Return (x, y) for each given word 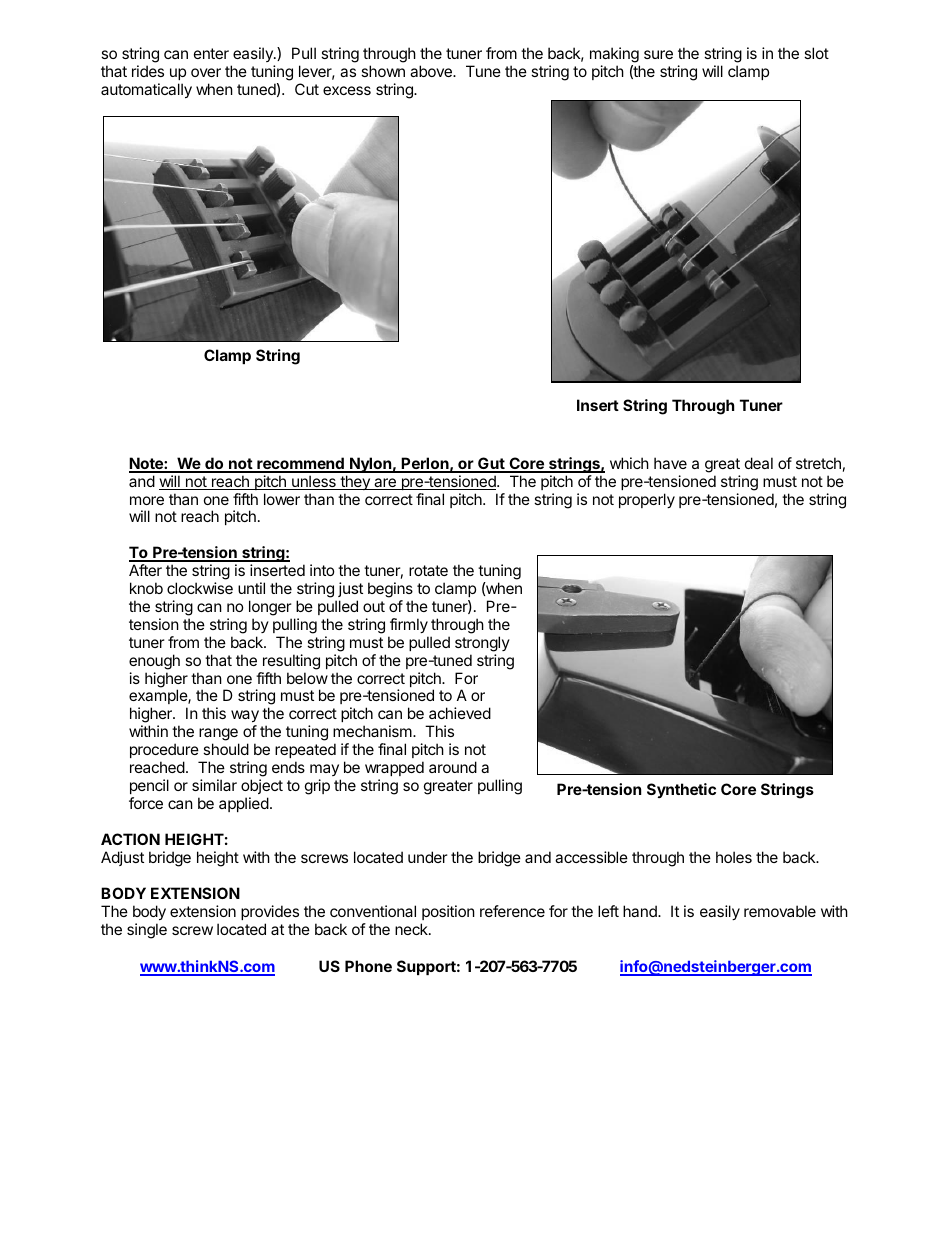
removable (780, 911)
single (147, 931)
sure (658, 54)
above (432, 71)
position (448, 912)
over (206, 72)
